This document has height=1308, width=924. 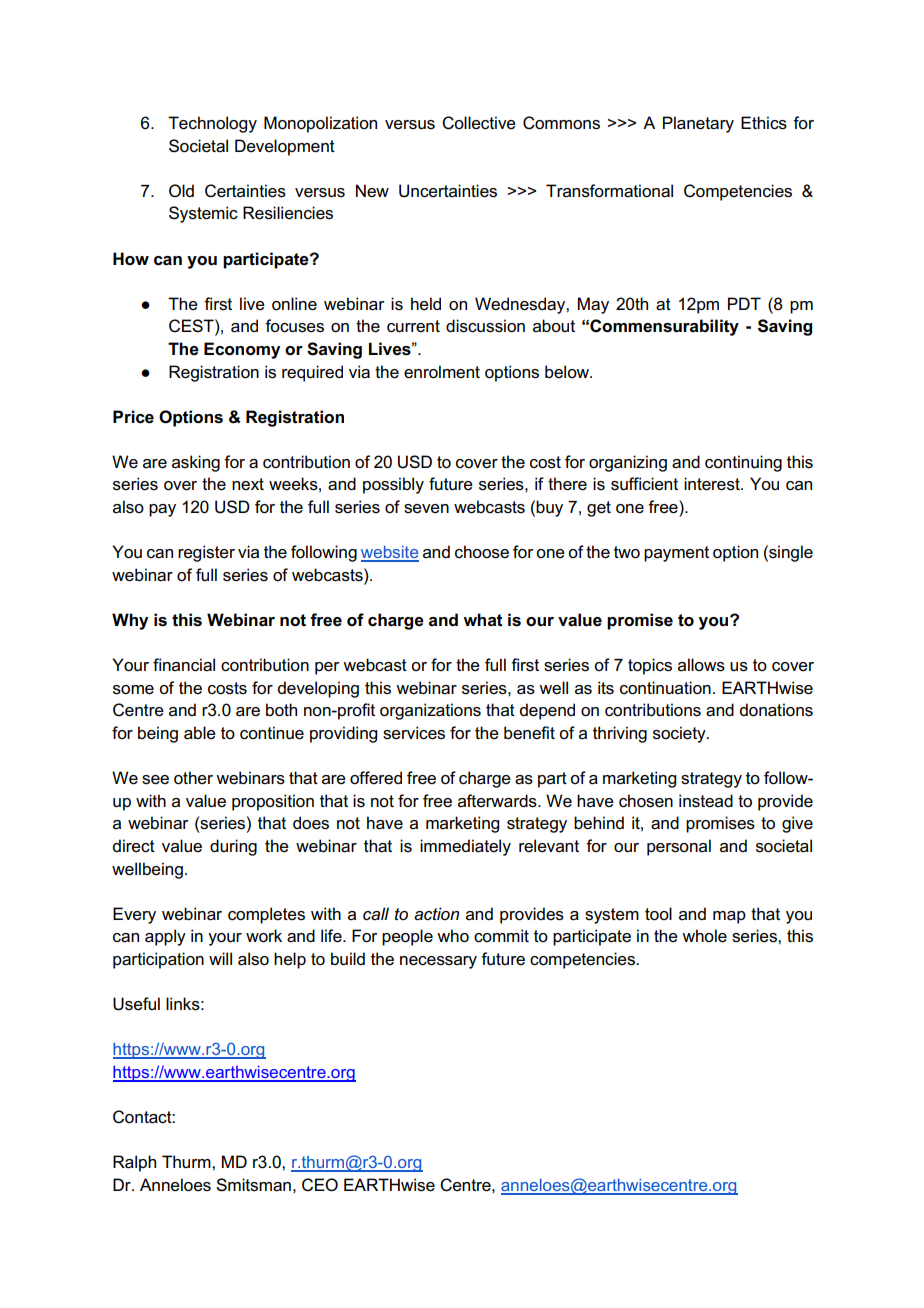 What do you see at coordinates (713, 484) in the document?
I see `interest` at bounding box center [713, 484].
